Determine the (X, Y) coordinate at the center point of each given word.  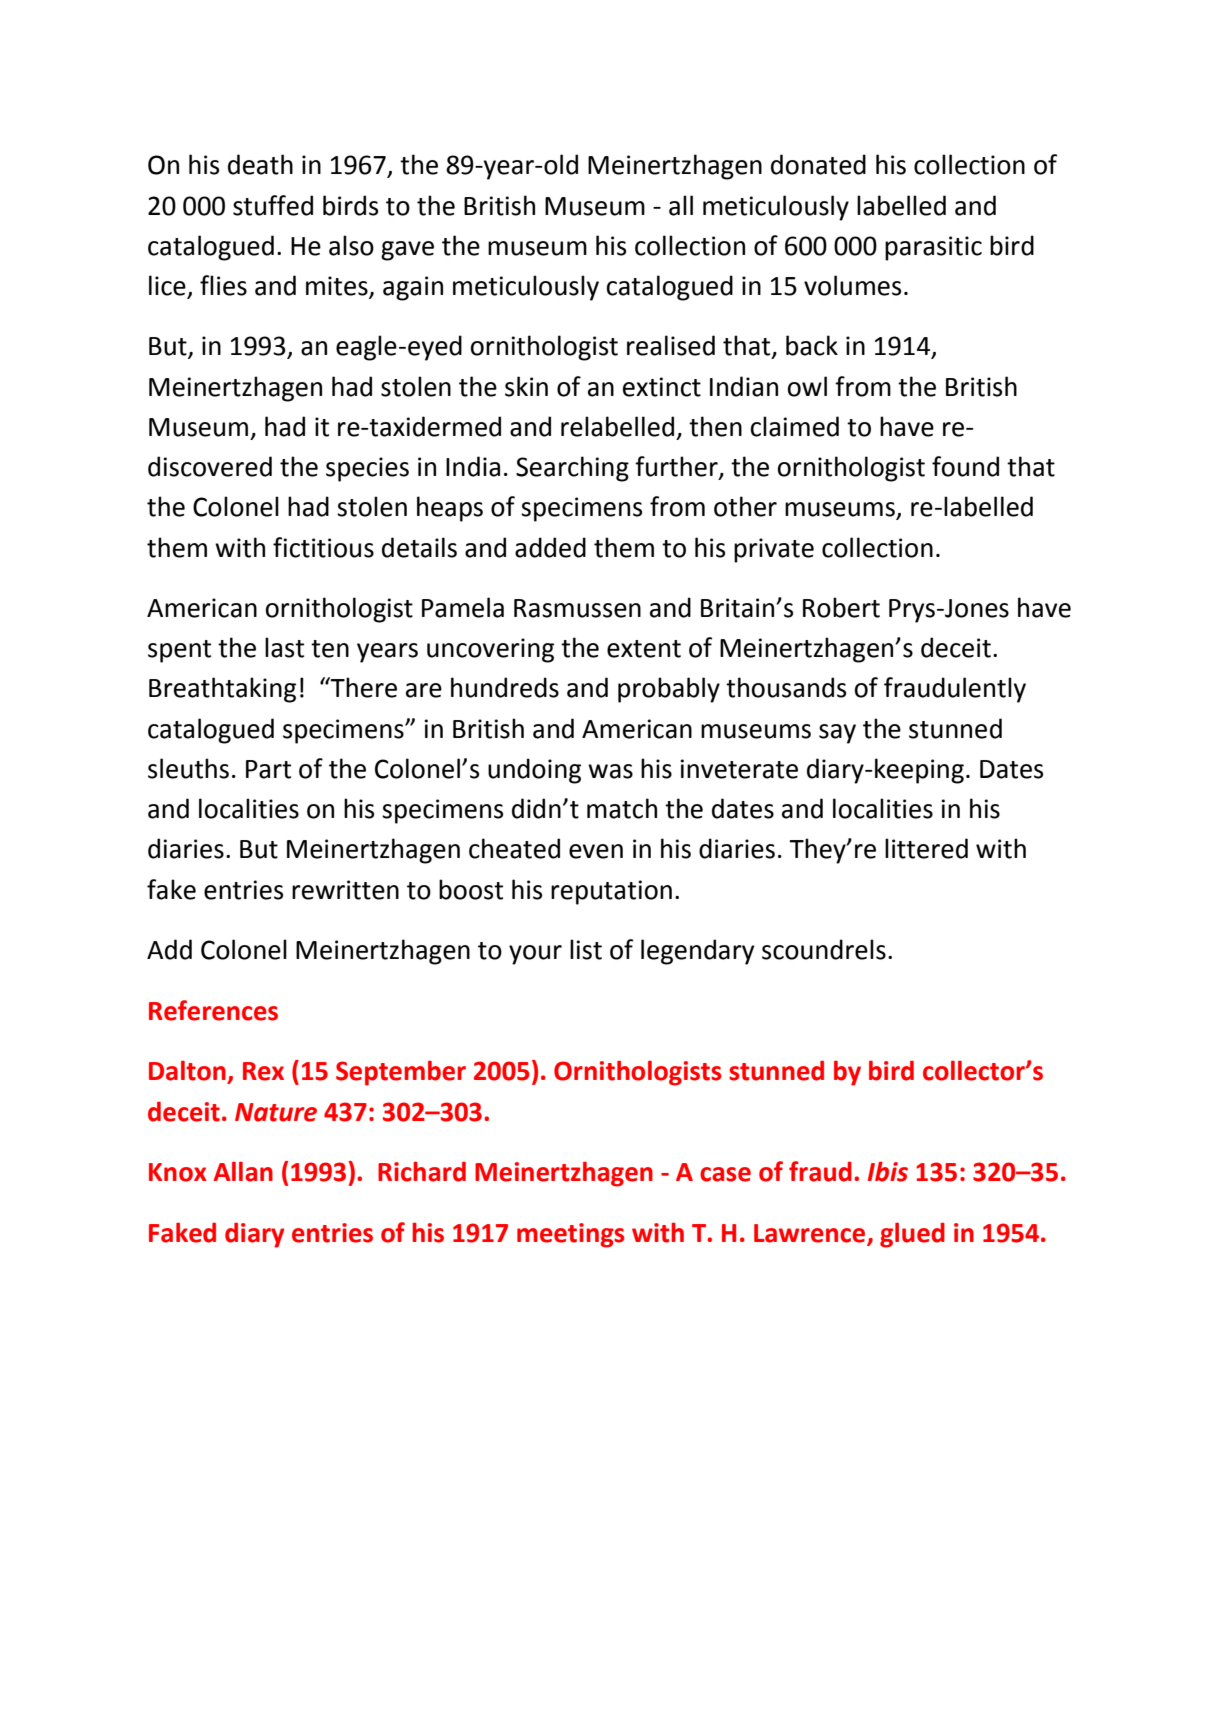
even (596, 851)
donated (818, 164)
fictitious (323, 547)
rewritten (345, 890)
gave (407, 251)
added (550, 547)
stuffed (273, 205)
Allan (243, 1171)
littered (926, 848)
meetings (571, 1235)
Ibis (888, 1171)
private (774, 550)
